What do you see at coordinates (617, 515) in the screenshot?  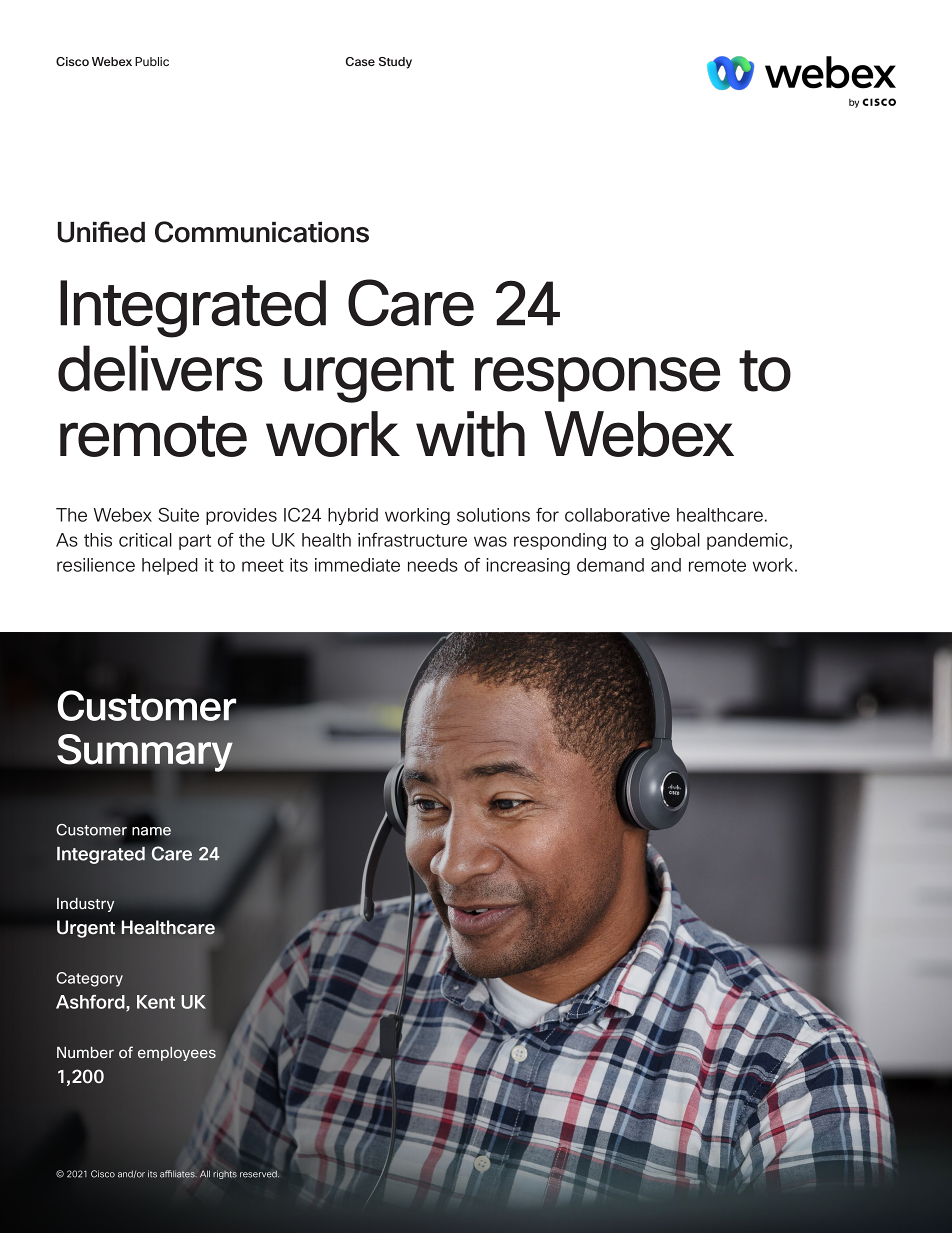 I see `collaborative` at bounding box center [617, 515].
